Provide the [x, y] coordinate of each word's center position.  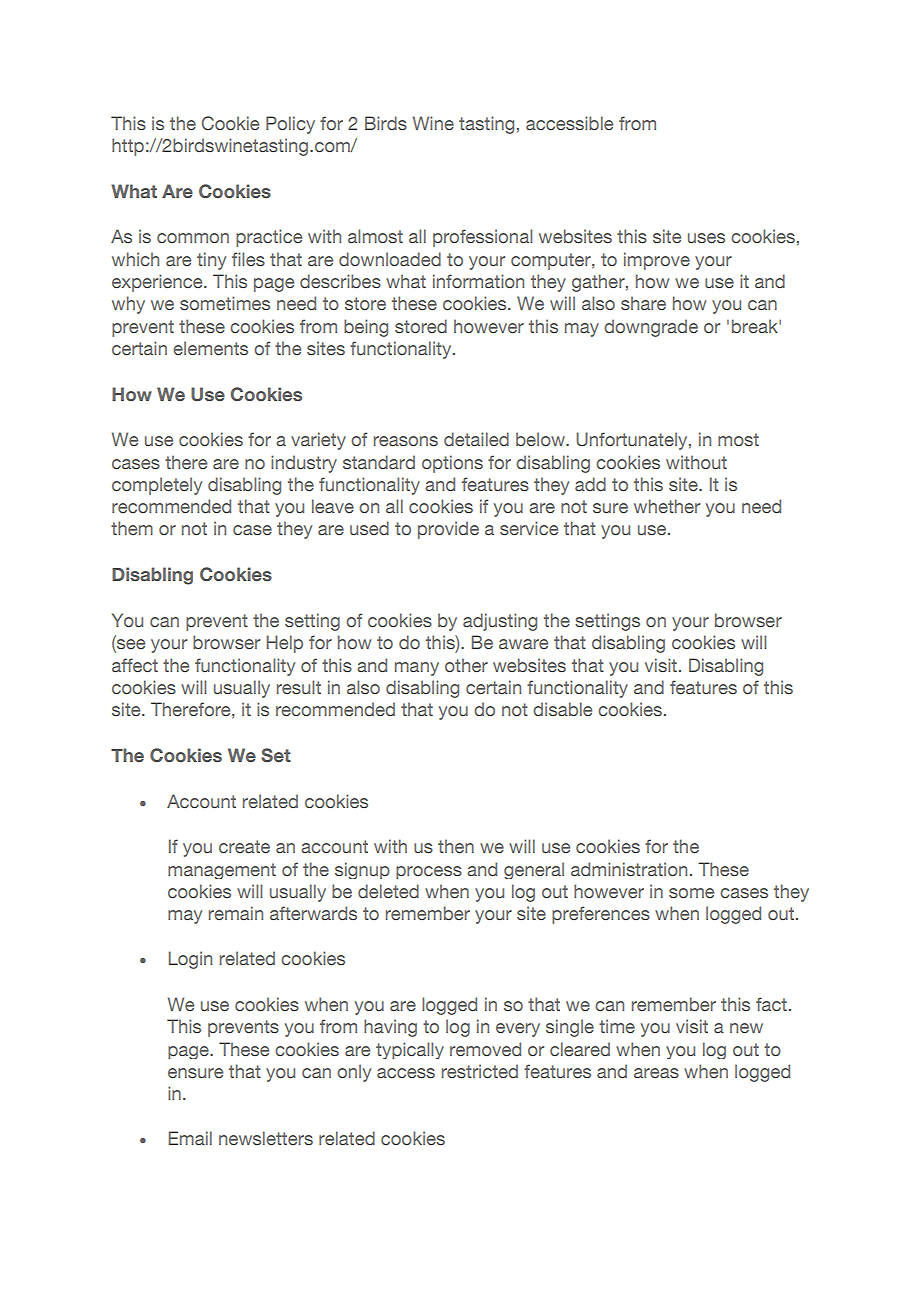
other [466, 665]
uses [706, 238]
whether [667, 506]
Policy [290, 125]
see [130, 645]
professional [482, 238]
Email [190, 1138]
